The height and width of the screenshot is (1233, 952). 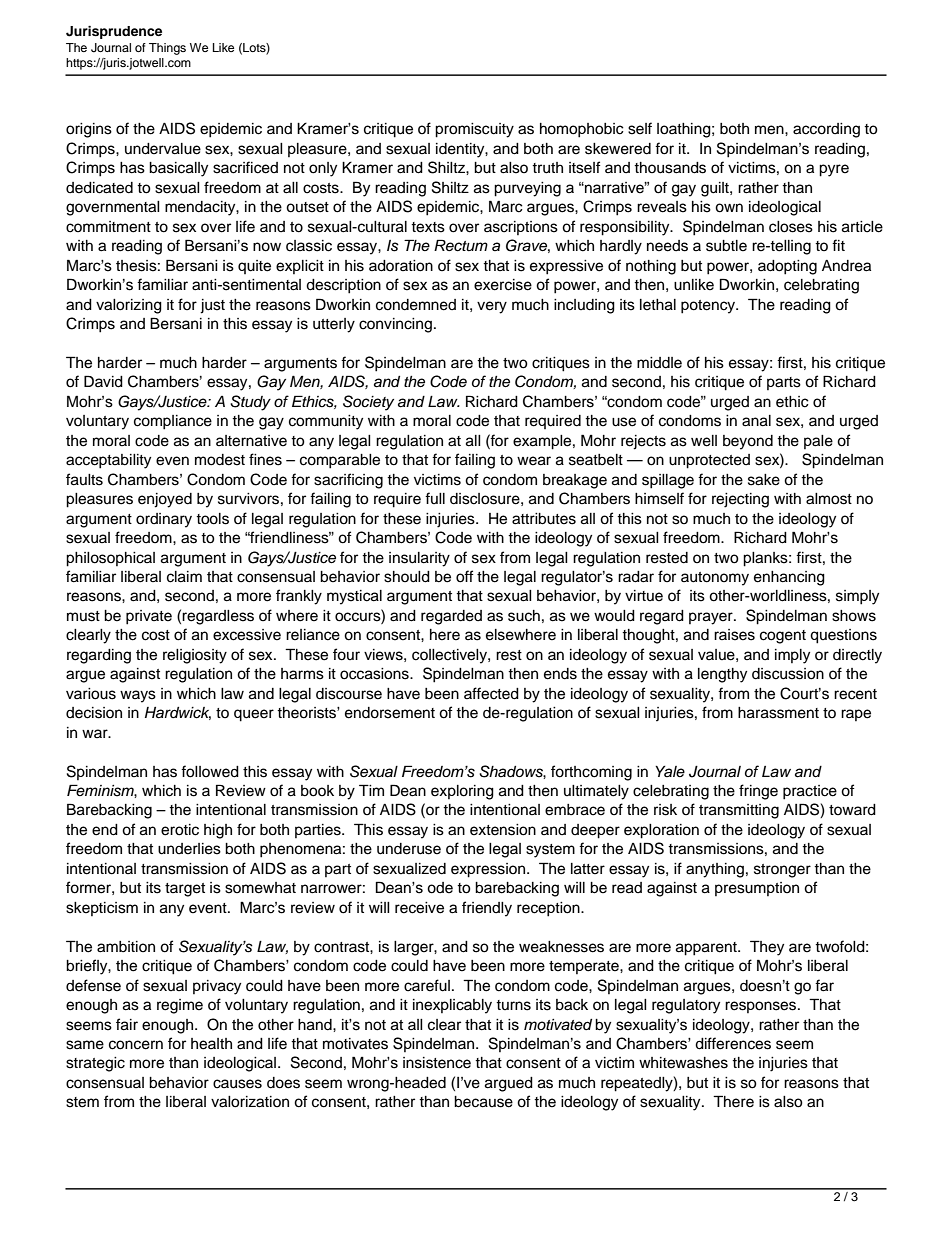 I want to click on promiscuity, so click(x=474, y=130).
